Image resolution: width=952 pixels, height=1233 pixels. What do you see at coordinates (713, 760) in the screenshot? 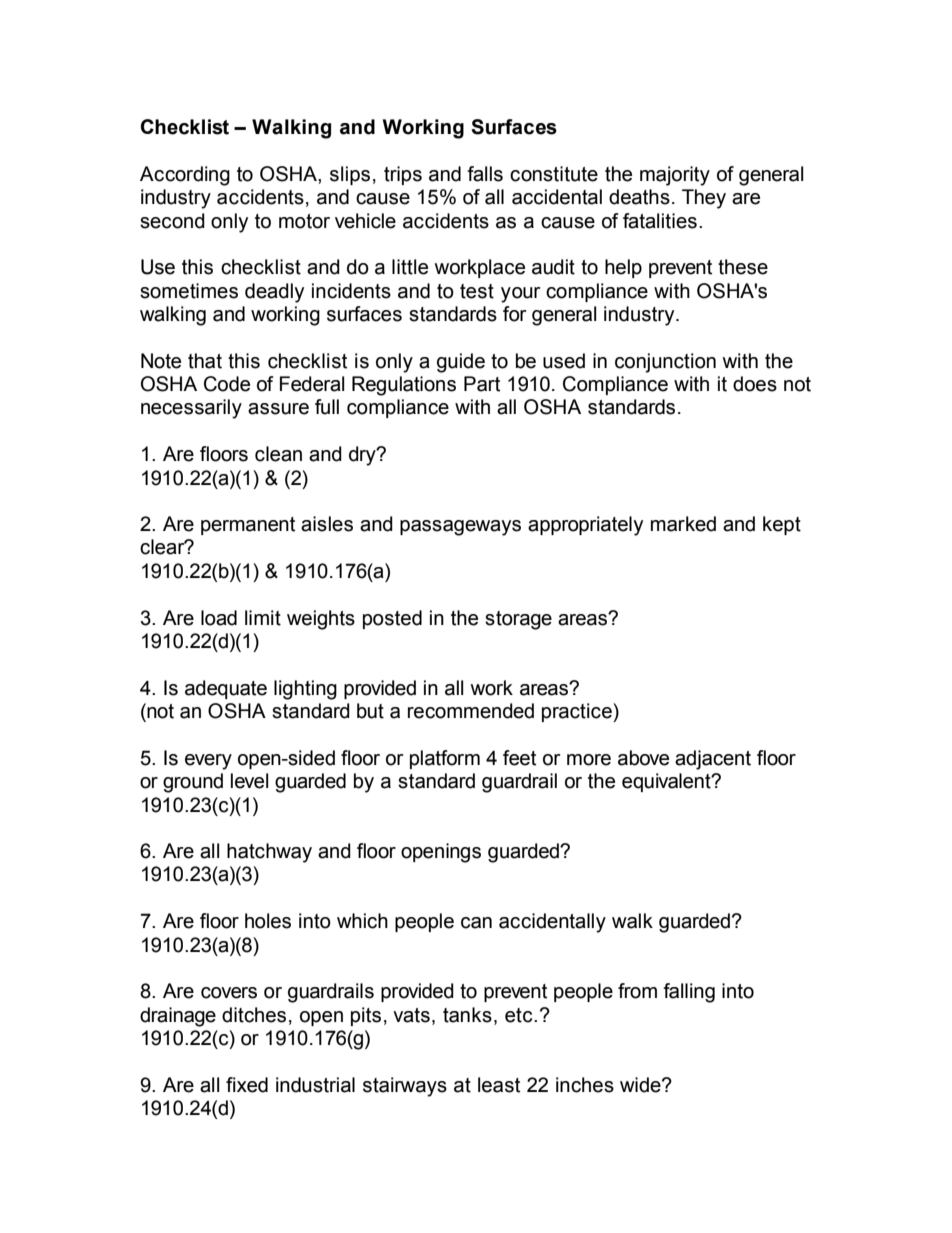
I see `adjacent` at bounding box center [713, 760].
